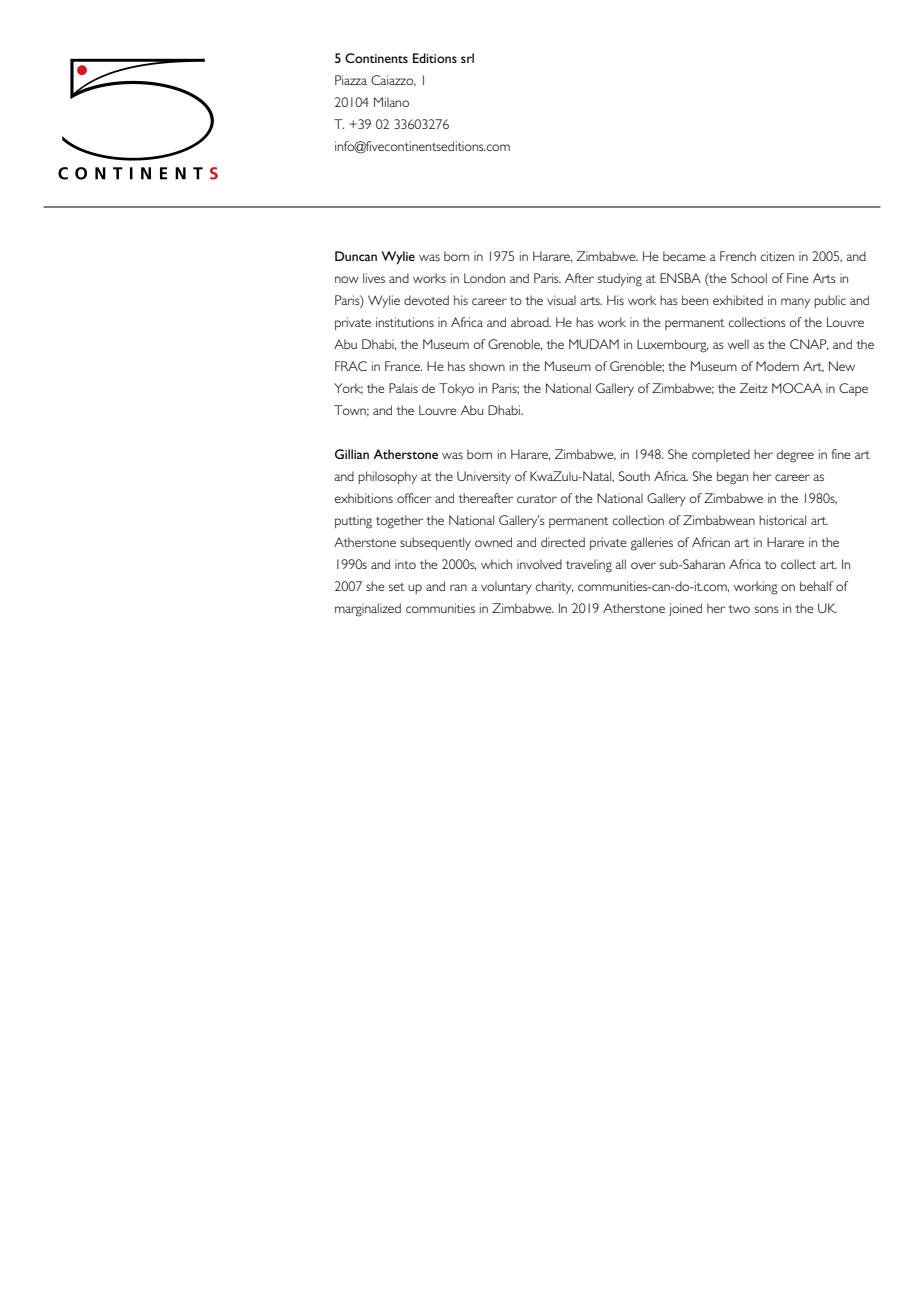 Image resolution: width=924 pixels, height=1308 pixels. What do you see at coordinates (405, 322) in the image?
I see `institutions` at bounding box center [405, 322].
